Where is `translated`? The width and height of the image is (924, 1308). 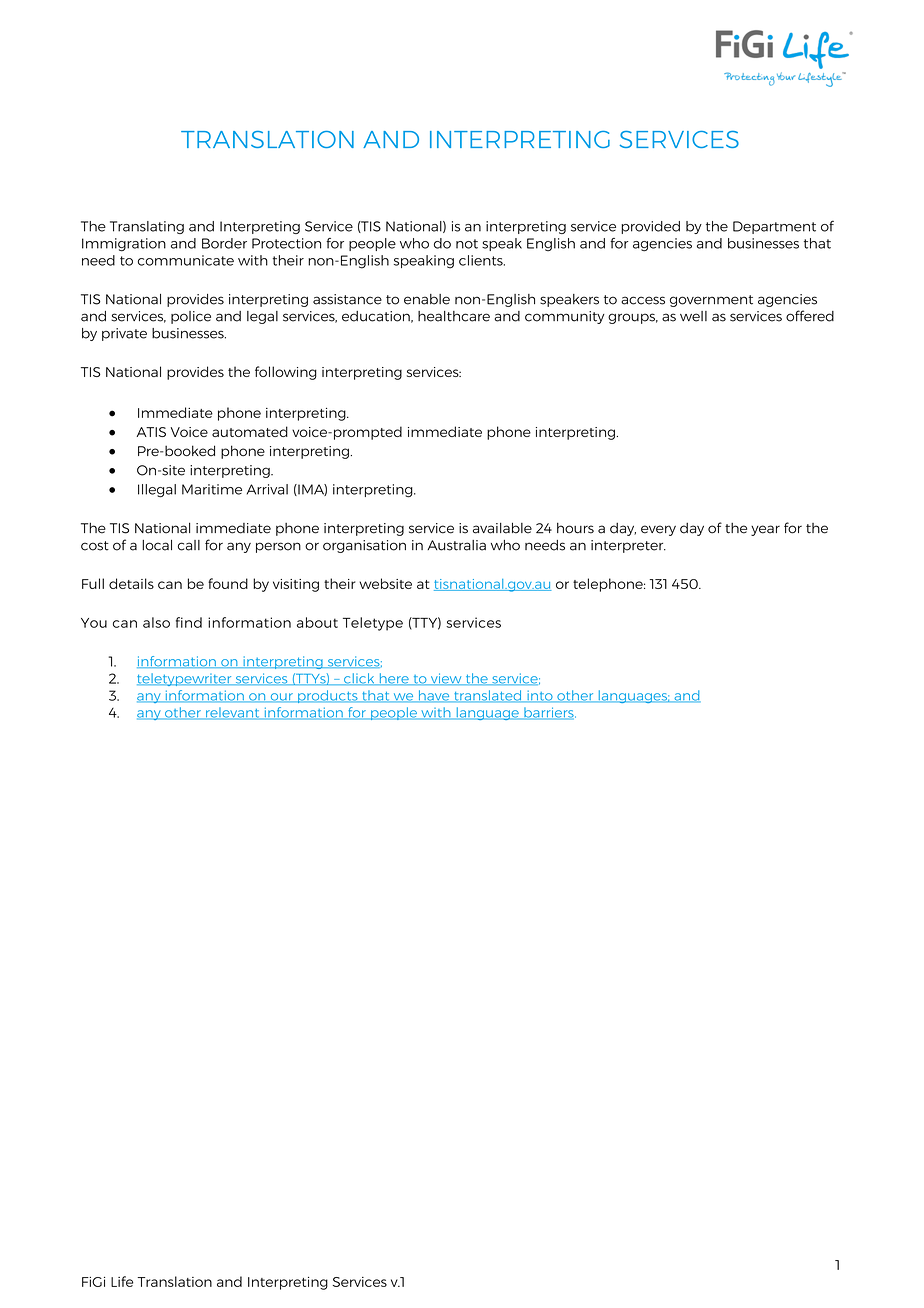 translated is located at coordinates (488, 696).
